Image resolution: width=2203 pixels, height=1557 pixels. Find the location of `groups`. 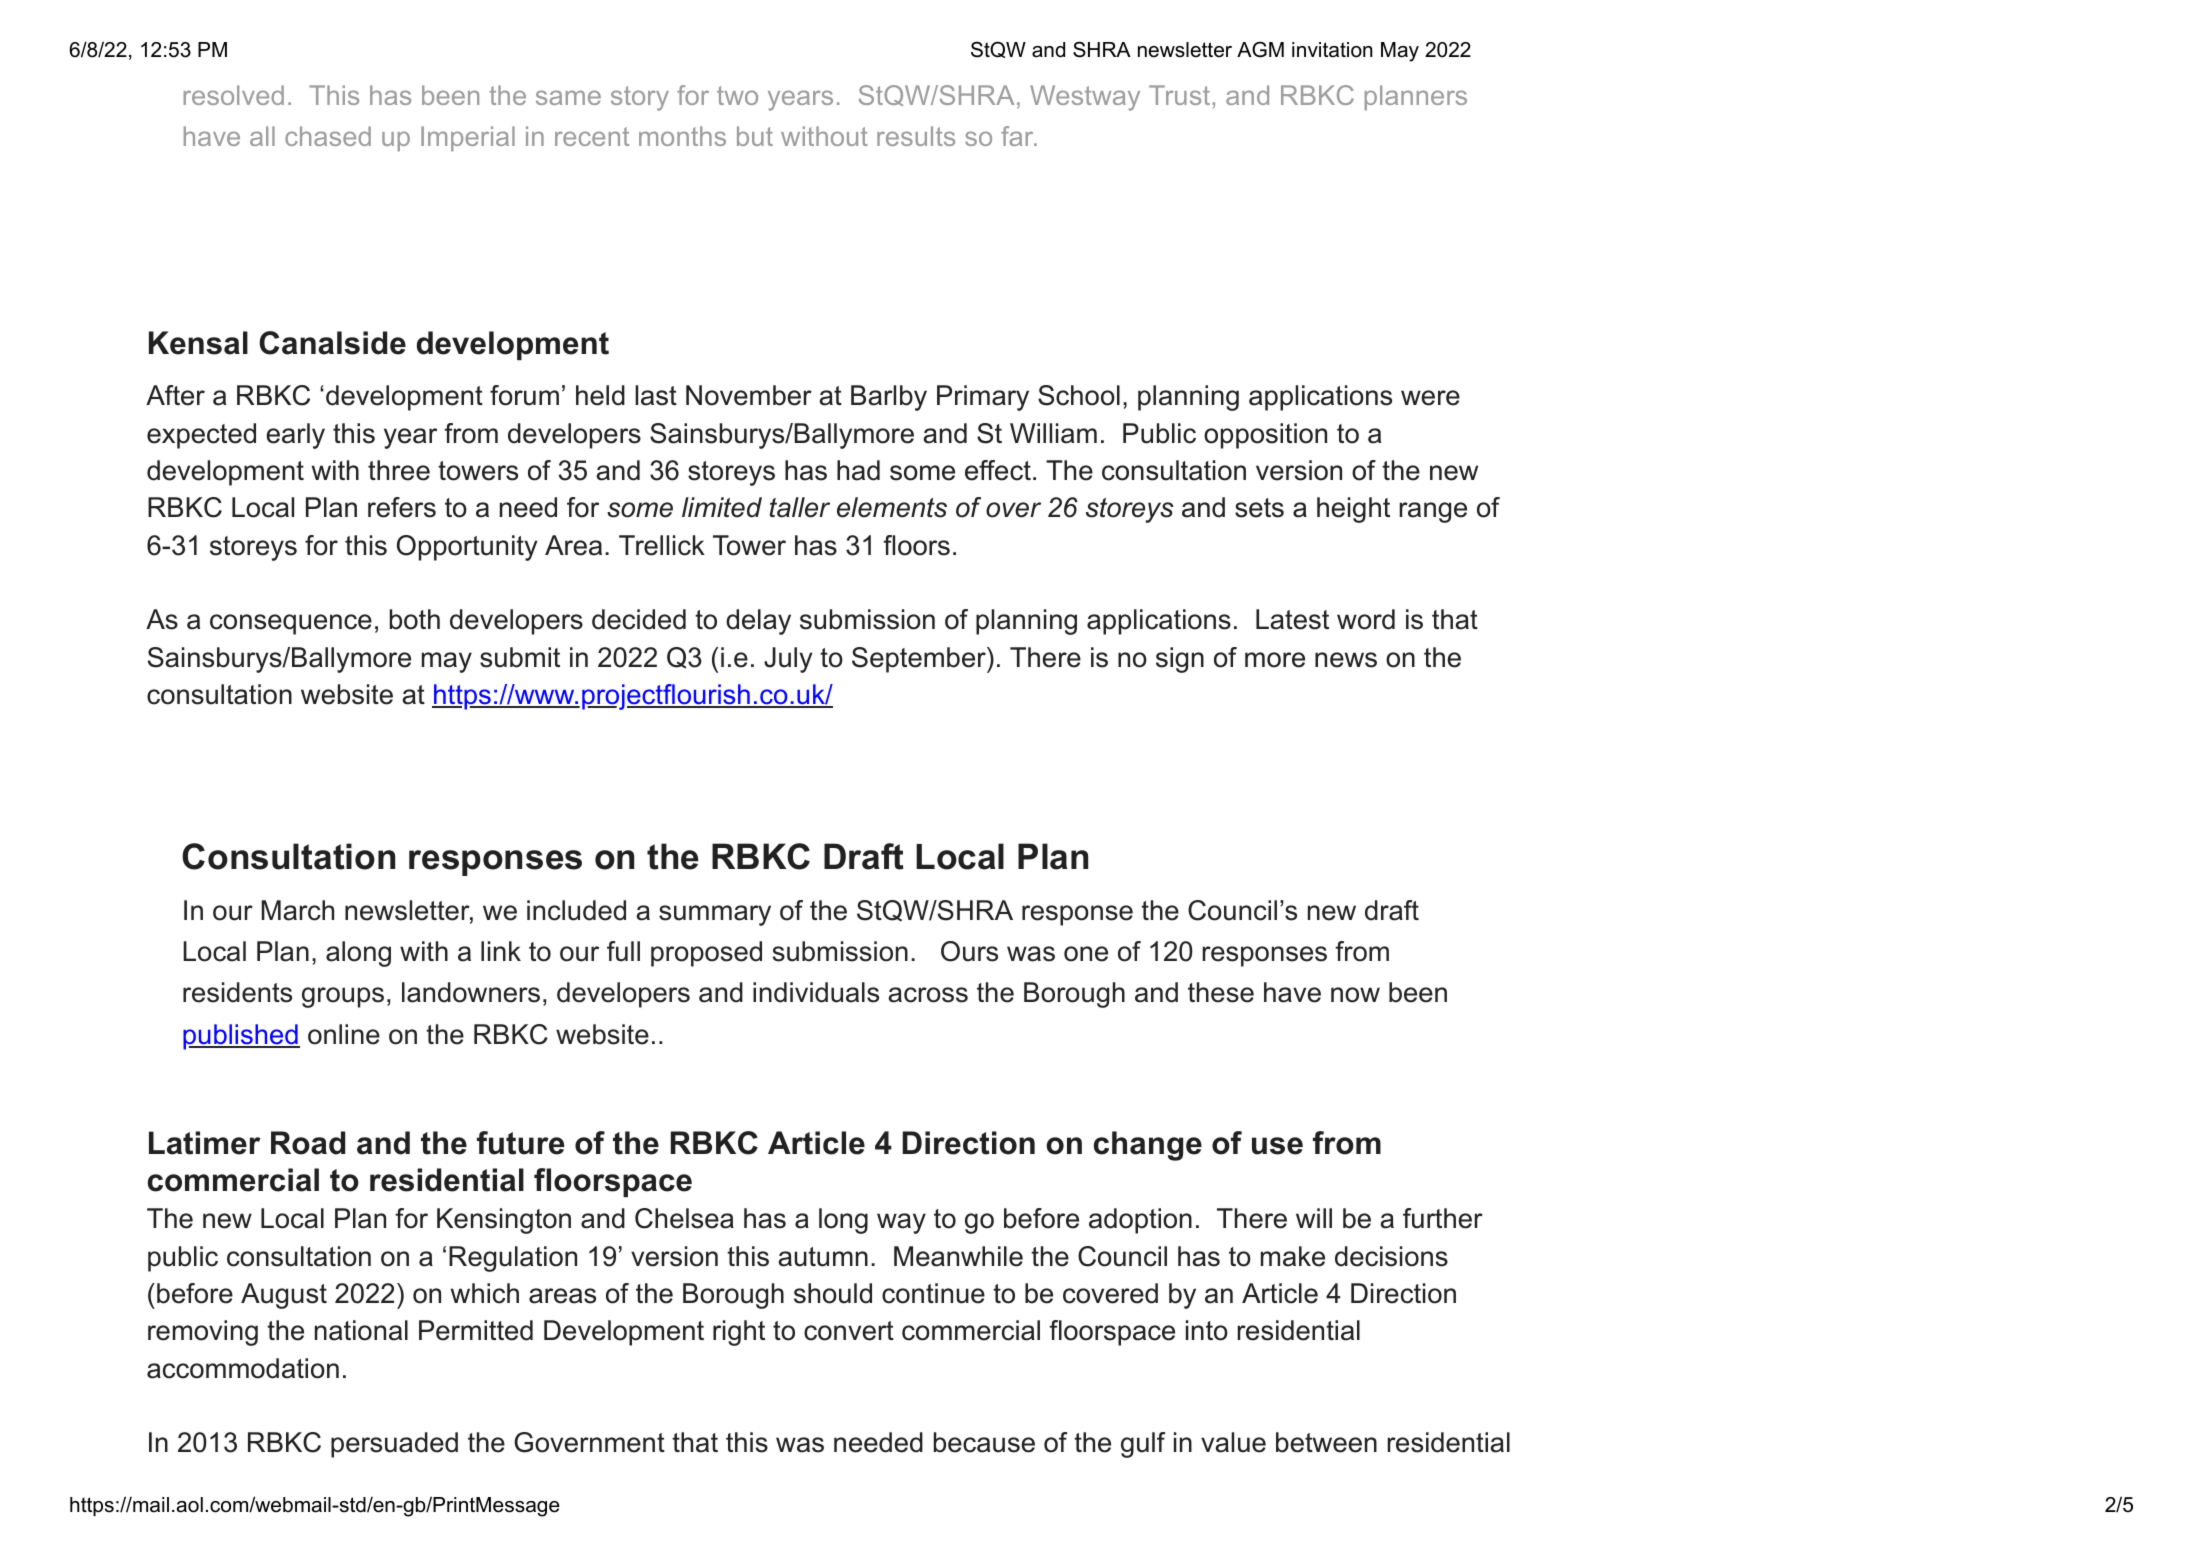

groups is located at coordinates (343, 997).
